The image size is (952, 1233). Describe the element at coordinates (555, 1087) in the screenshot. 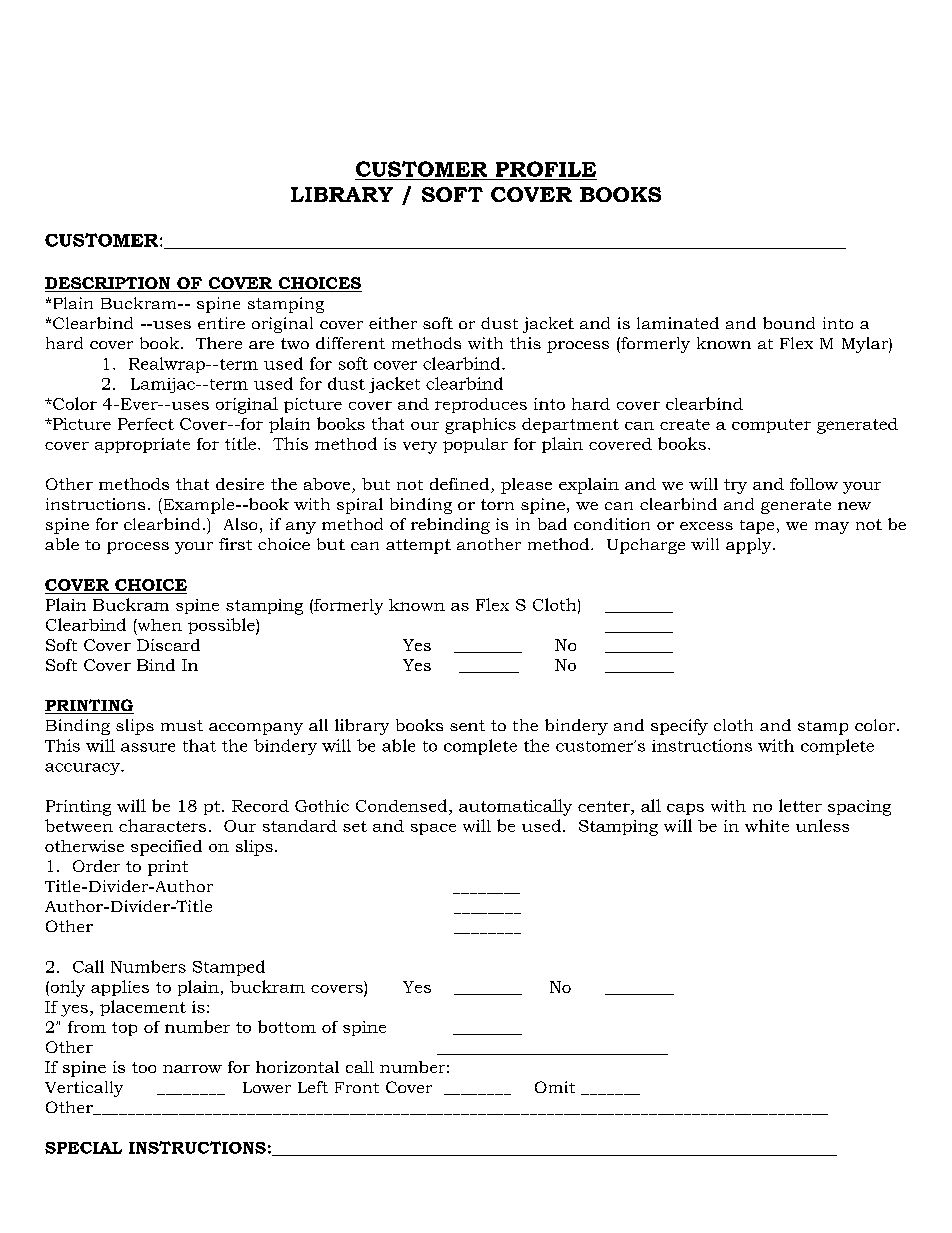

I see `Omit` at that location.
